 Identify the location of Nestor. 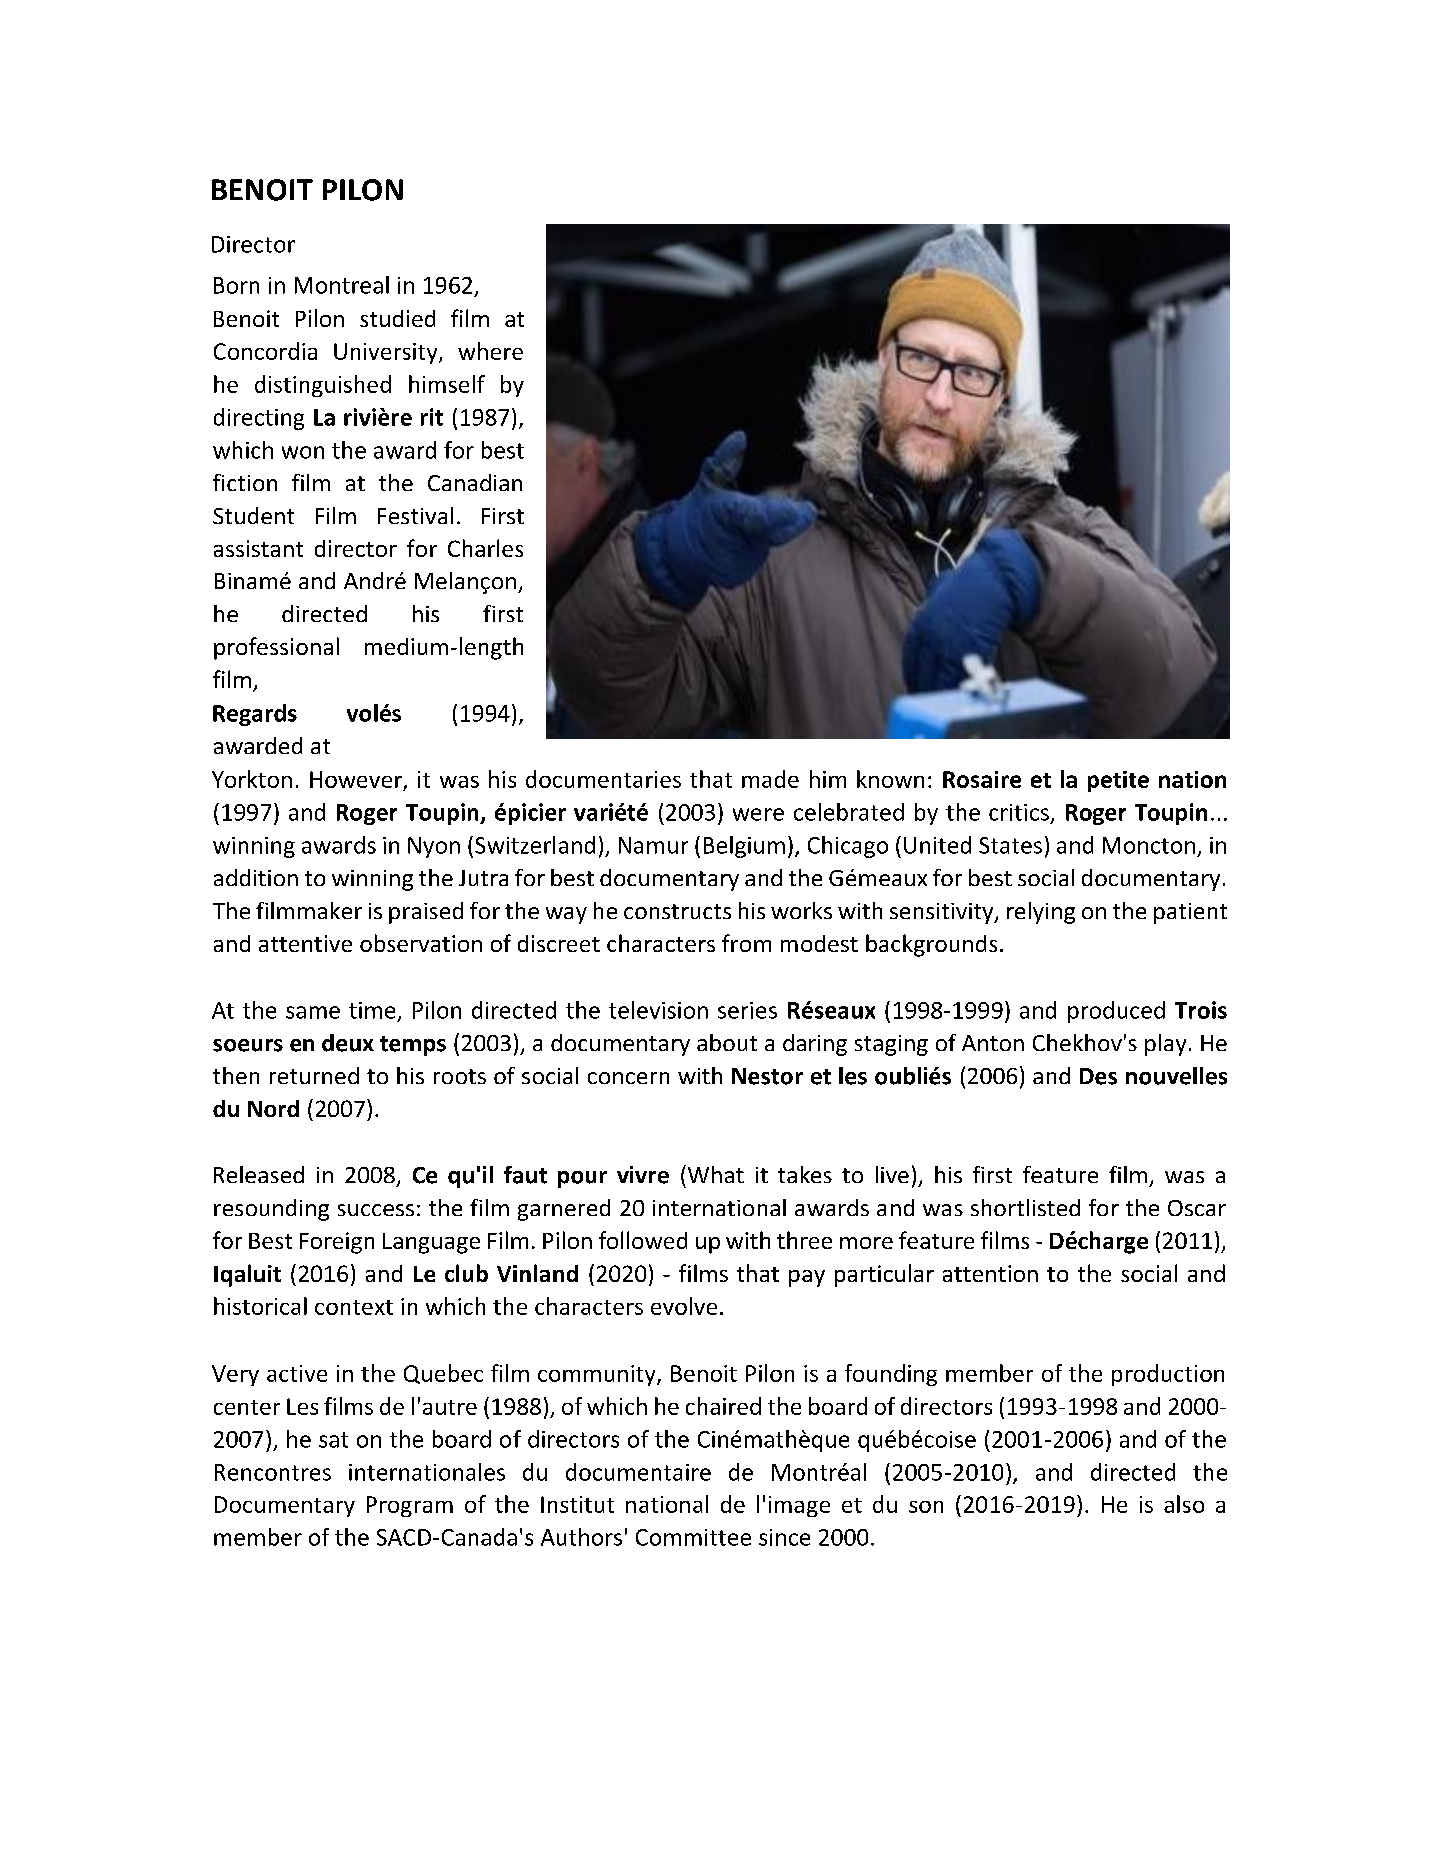
(767, 1076).
